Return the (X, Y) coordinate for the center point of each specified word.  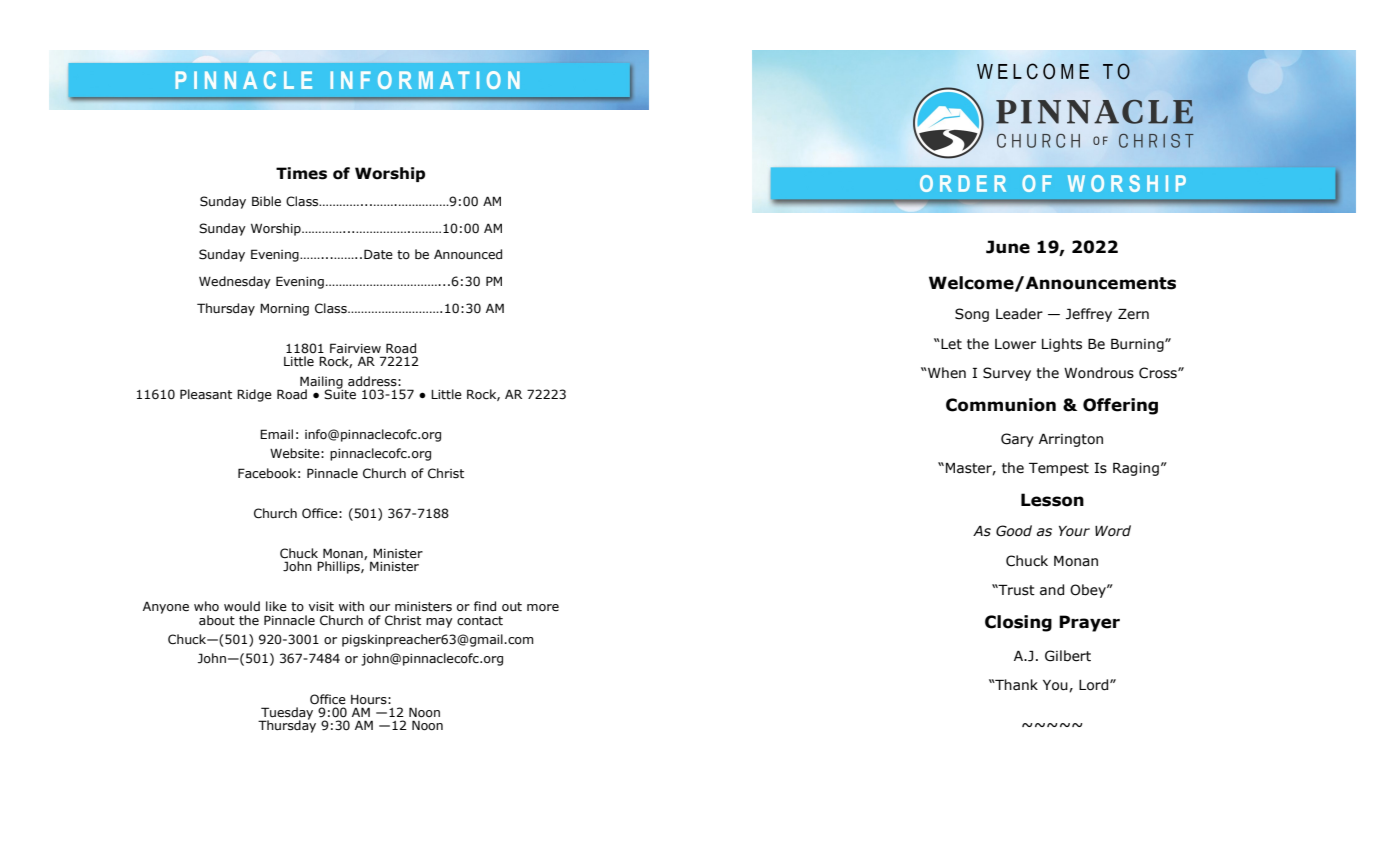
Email (276, 434)
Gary (1017, 440)
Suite (340, 393)
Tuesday (286, 714)
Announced (468, 254)
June (1008, 247)
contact (480, 621)
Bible (266, 201)
